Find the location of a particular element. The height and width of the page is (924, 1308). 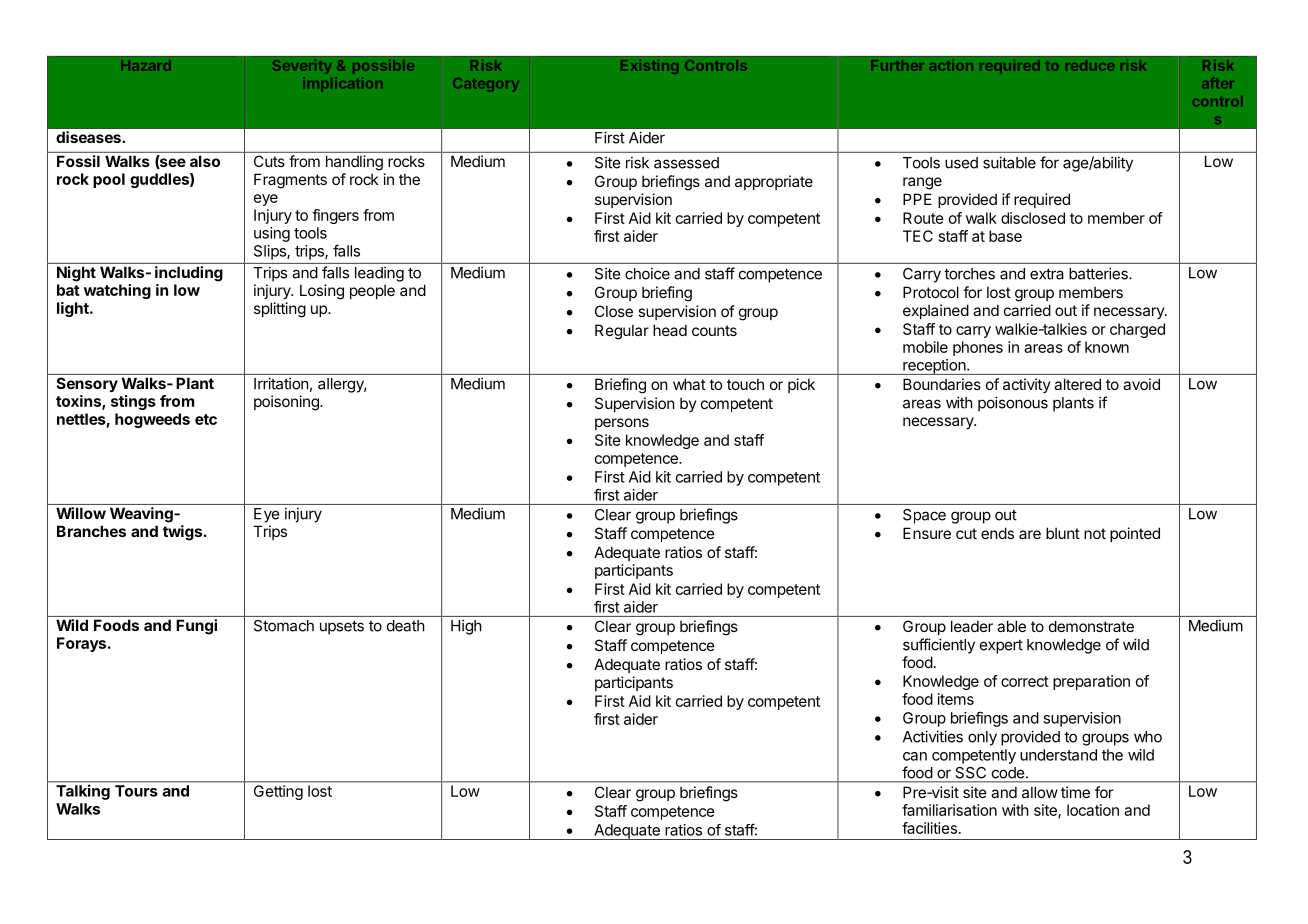

assessed is located at coordinates (686, 163).
